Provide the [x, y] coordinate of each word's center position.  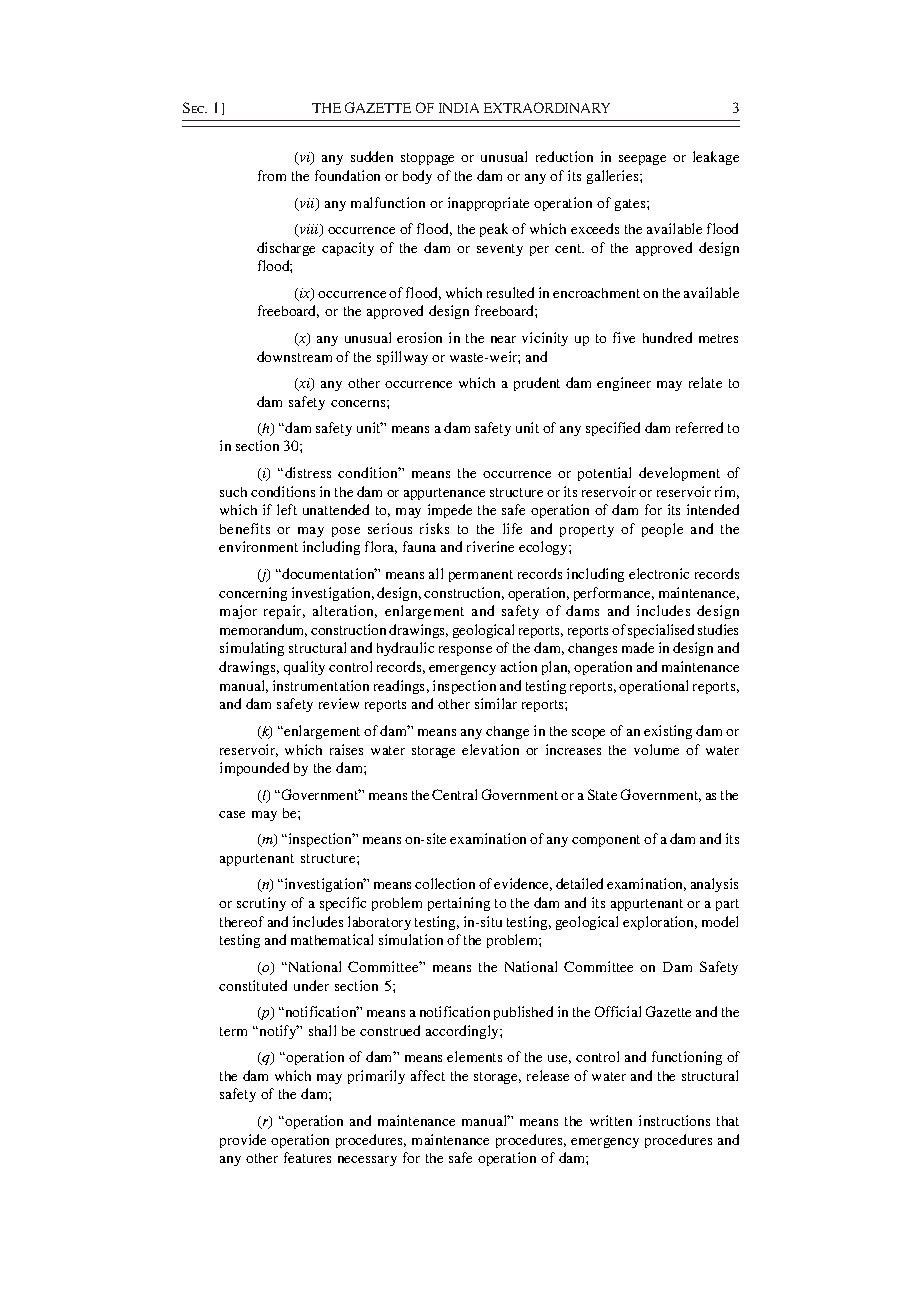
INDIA [459, 108]
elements [474, 1056]
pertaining [459, 904]
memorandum [263, 630]
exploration [660, 923]
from [272, 175]
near [503, 339]
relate [705, 382]
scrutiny [261, 904]
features [307, 1157]
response [465, 651]
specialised [661, 631]
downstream [294, 356]
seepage [642, 160]
